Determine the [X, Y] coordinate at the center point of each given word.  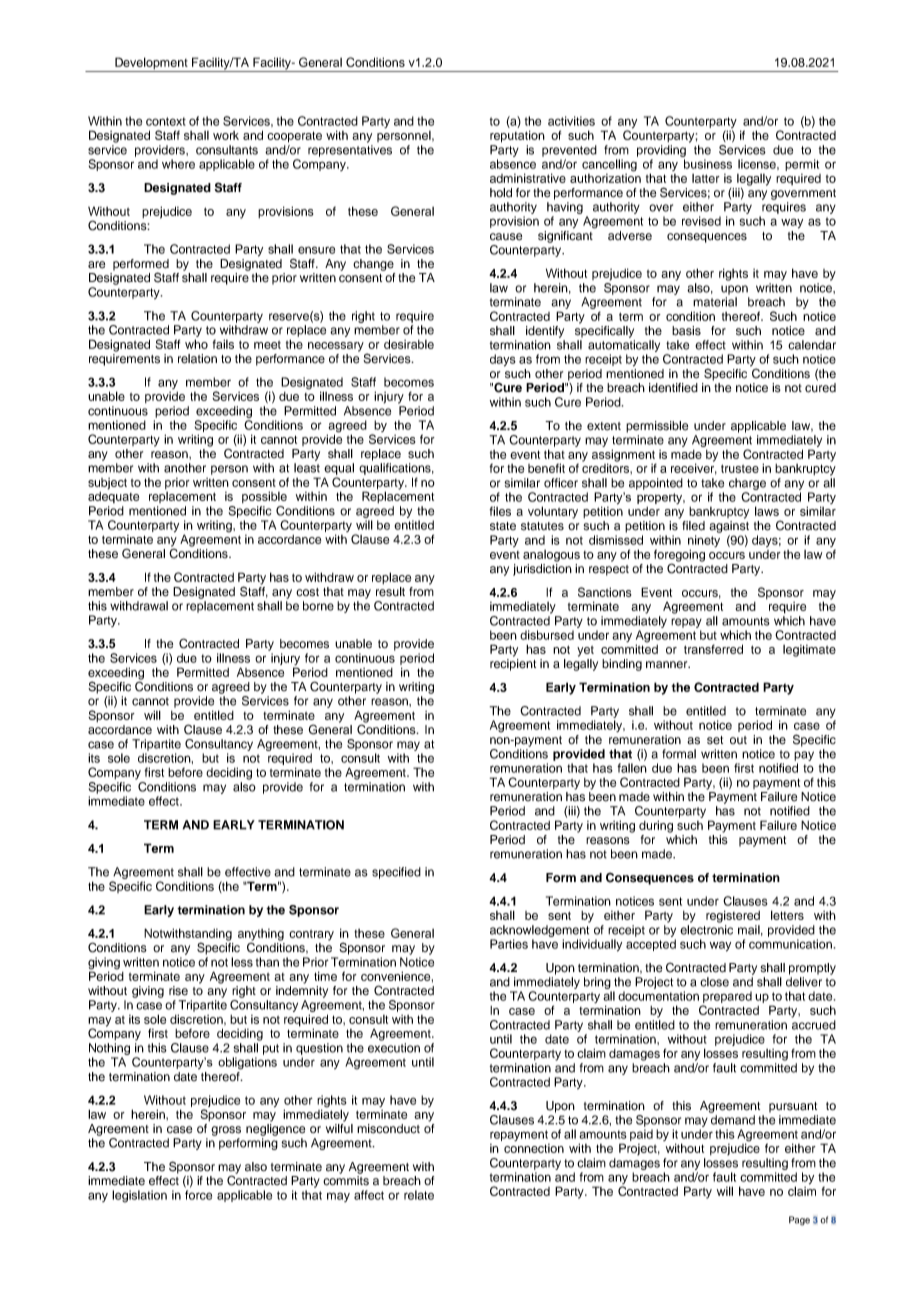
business [708, 164]
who [196, 344]
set [715, 740]
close [714, 982]
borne [318, 606]
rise [178, 991]
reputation [517, 136]
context [166, 121]
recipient [513, 665]
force [198, 1195]
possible [264, 497]
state [503, 526]
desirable [409, 344]
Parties [509, 944]
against [729, 527]
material [715, 302]
